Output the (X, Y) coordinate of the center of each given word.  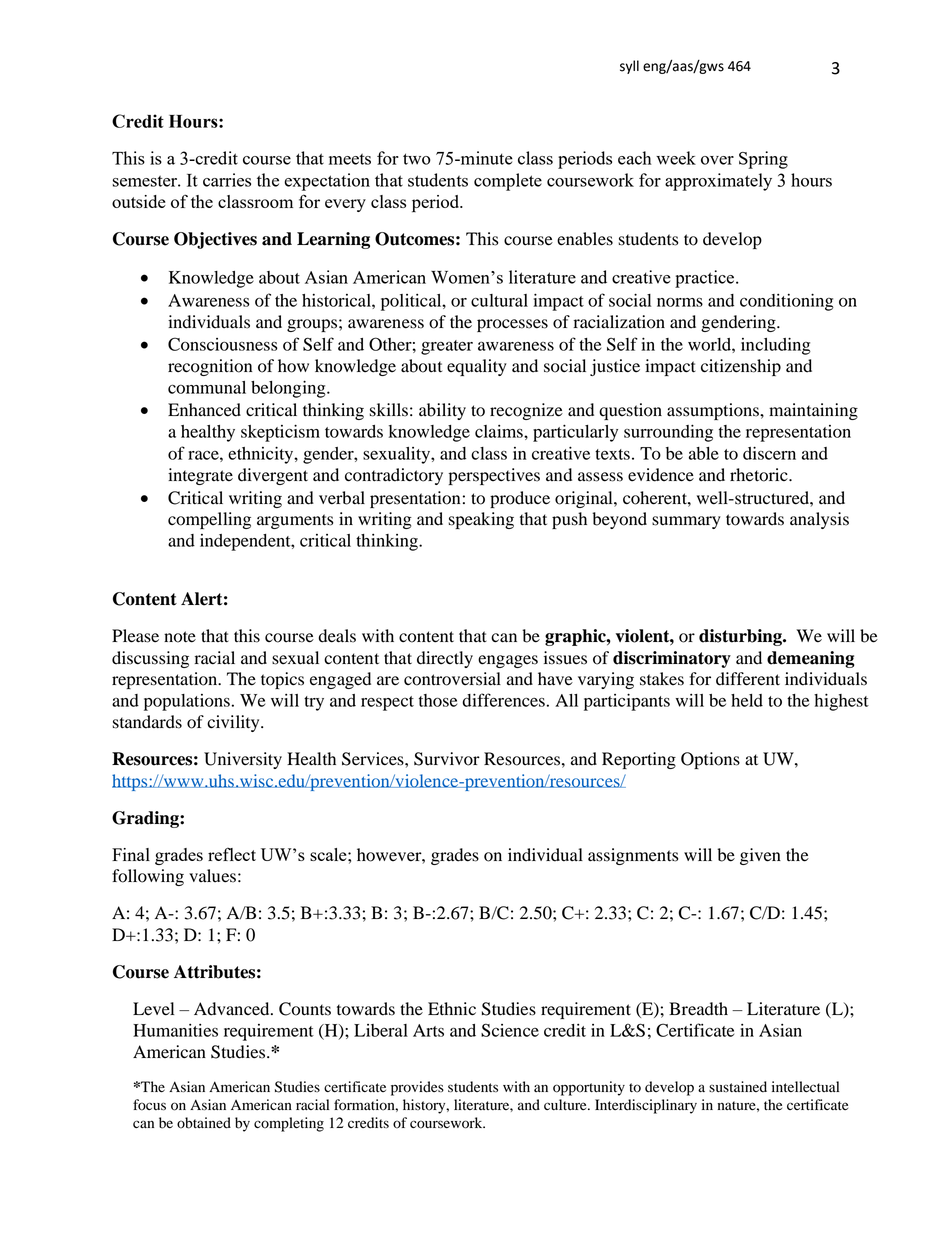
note (180, 637)
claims (500, 431)
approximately (718, 182)
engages (508, 661)
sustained (738, 1087)
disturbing (741, 637)
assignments (633, 856)
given (760, 856)
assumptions (714, 411)
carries (227, 180)
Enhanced (204, 410)
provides (417, 1088)
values (212, 876)
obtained (204, 1123)
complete (508, 182)
